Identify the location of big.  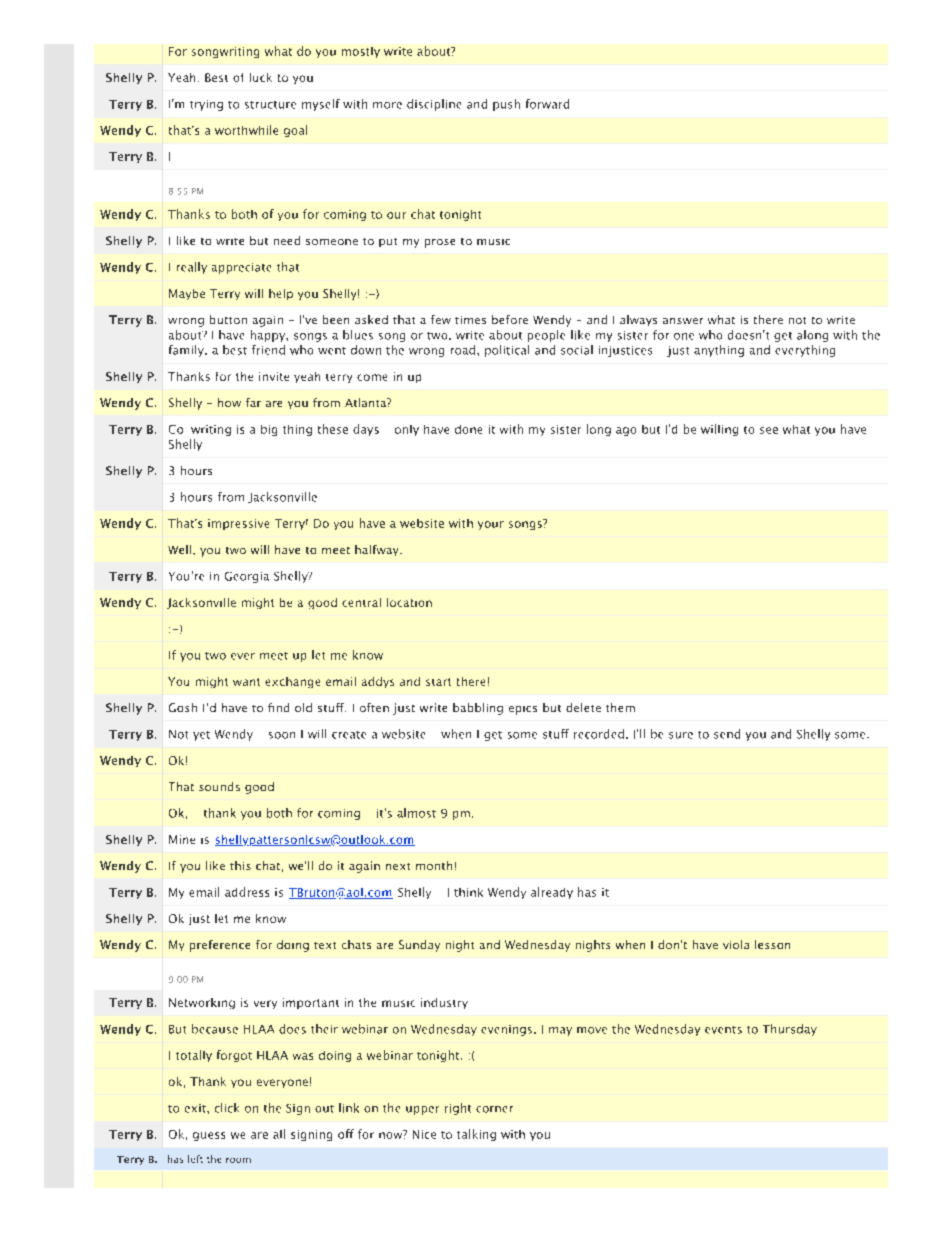
(269, 430).
